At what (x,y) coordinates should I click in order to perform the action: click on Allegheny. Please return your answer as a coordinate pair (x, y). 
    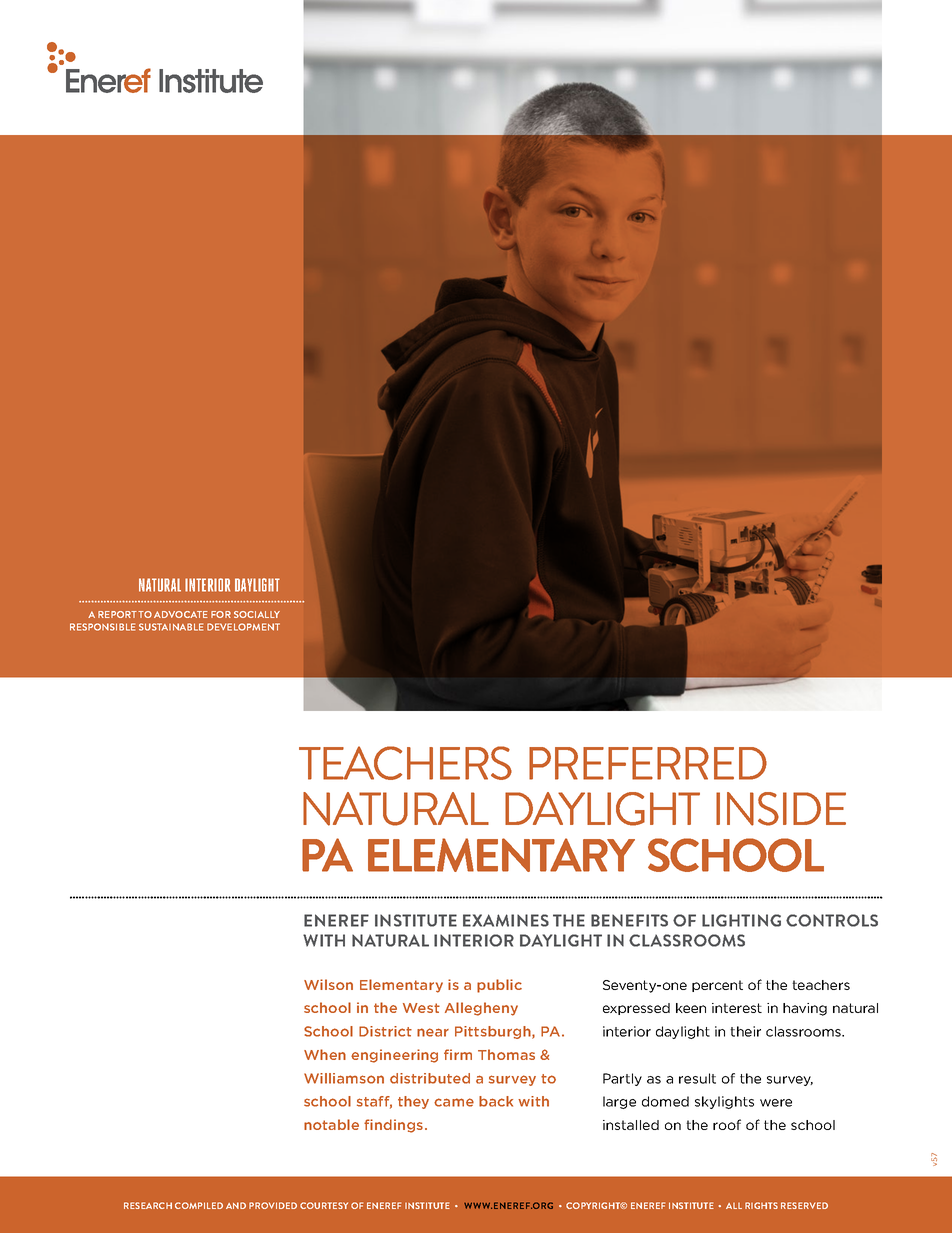
    Looking at the image, I should click on (481, 1009).
